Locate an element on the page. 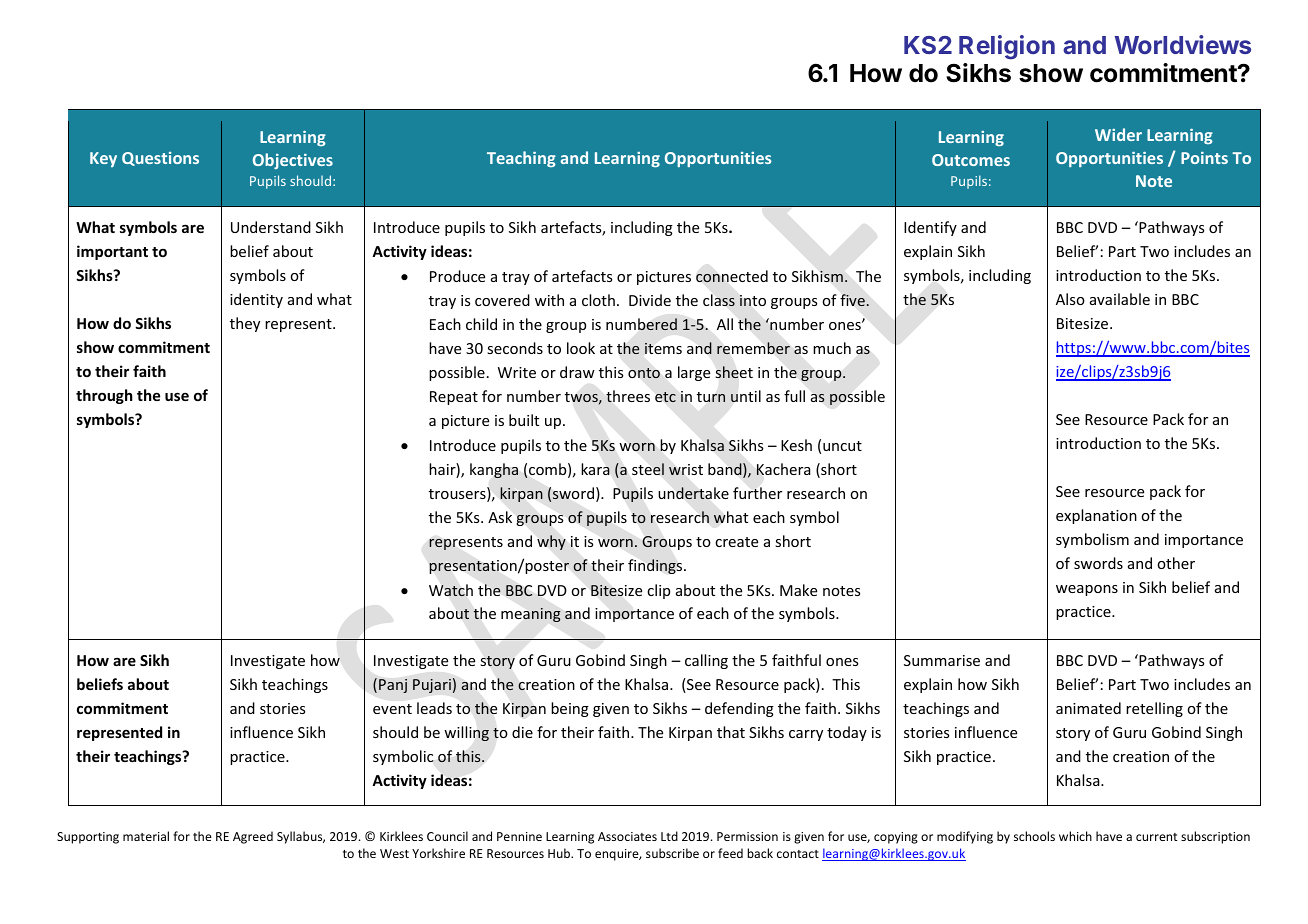 The height and width of the page is (924, 1308). Ltd is located at coordinates (669, 836).
